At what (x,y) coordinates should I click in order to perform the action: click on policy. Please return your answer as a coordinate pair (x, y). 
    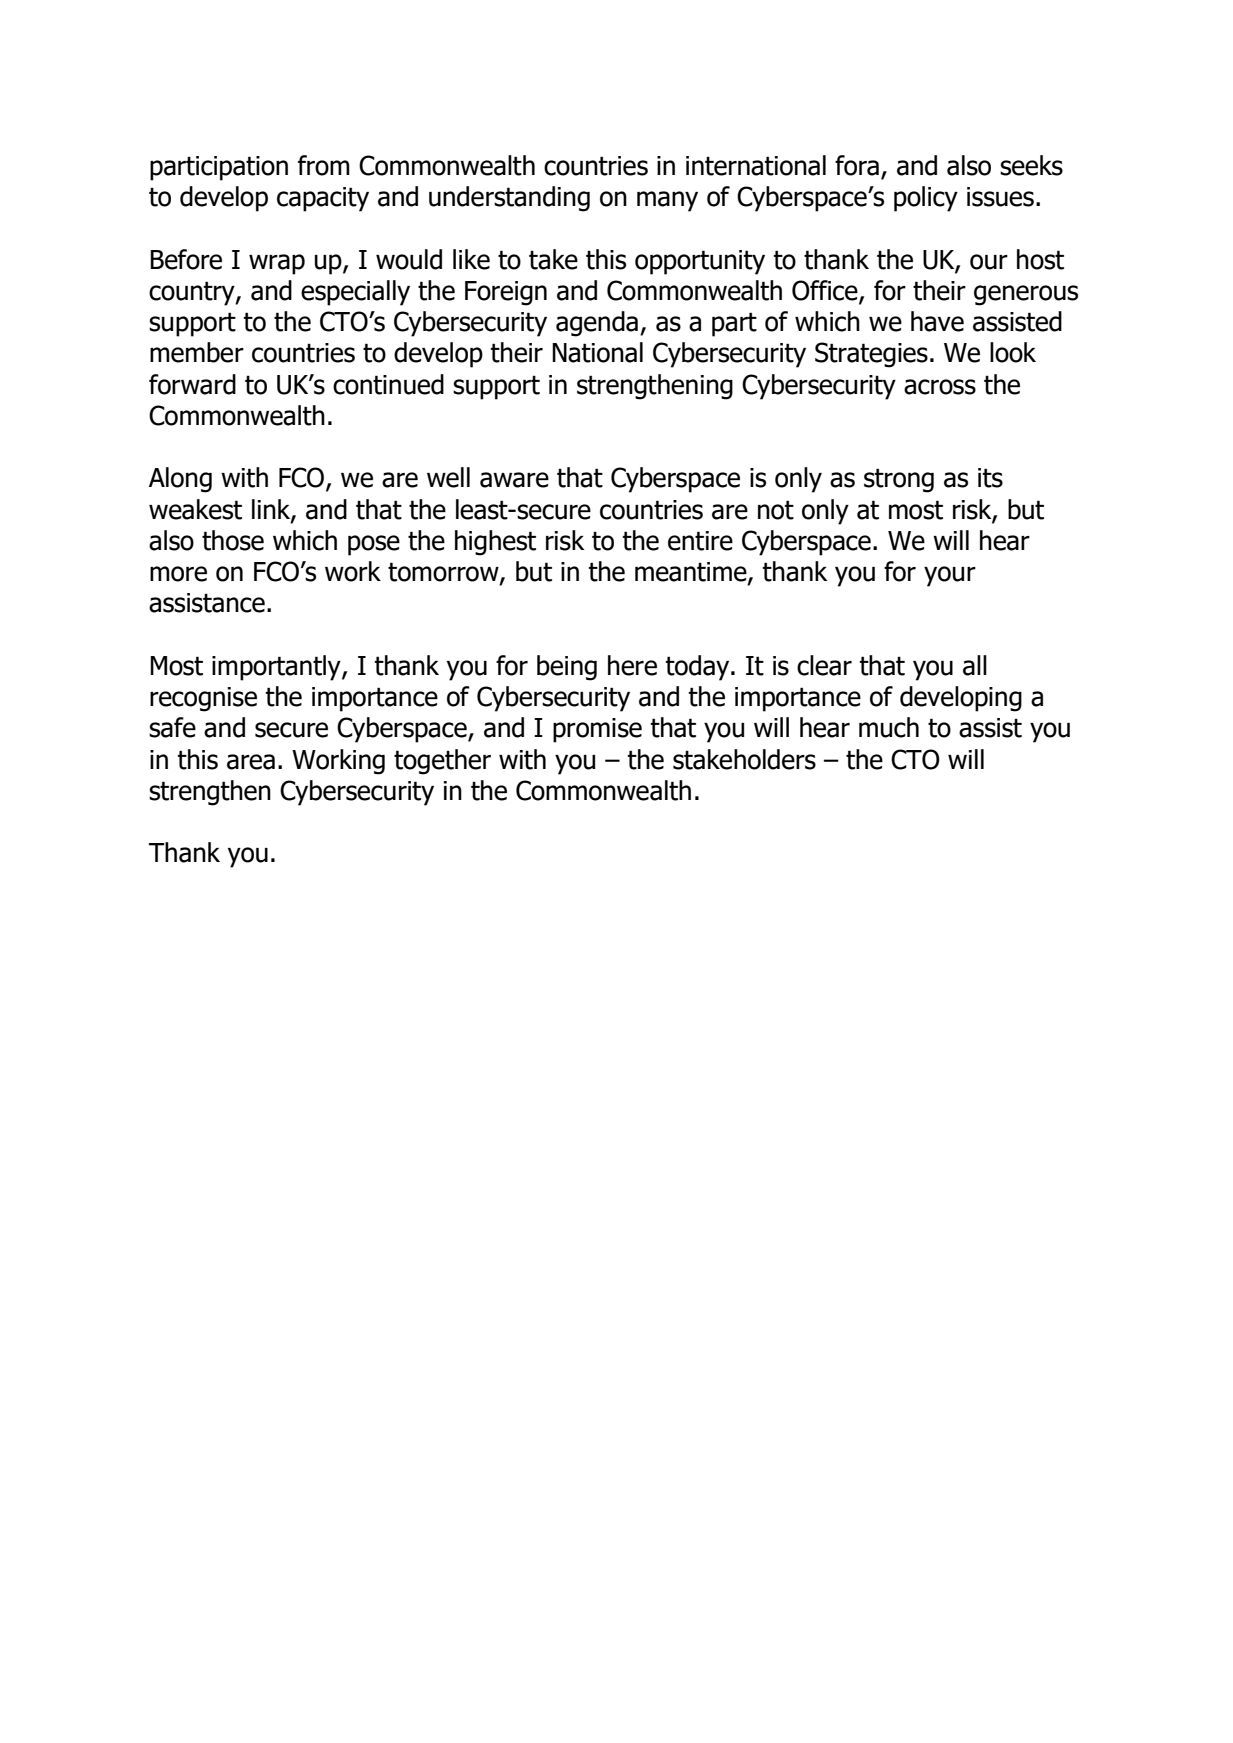
    Looking at the image, I should click on (926, 199).
